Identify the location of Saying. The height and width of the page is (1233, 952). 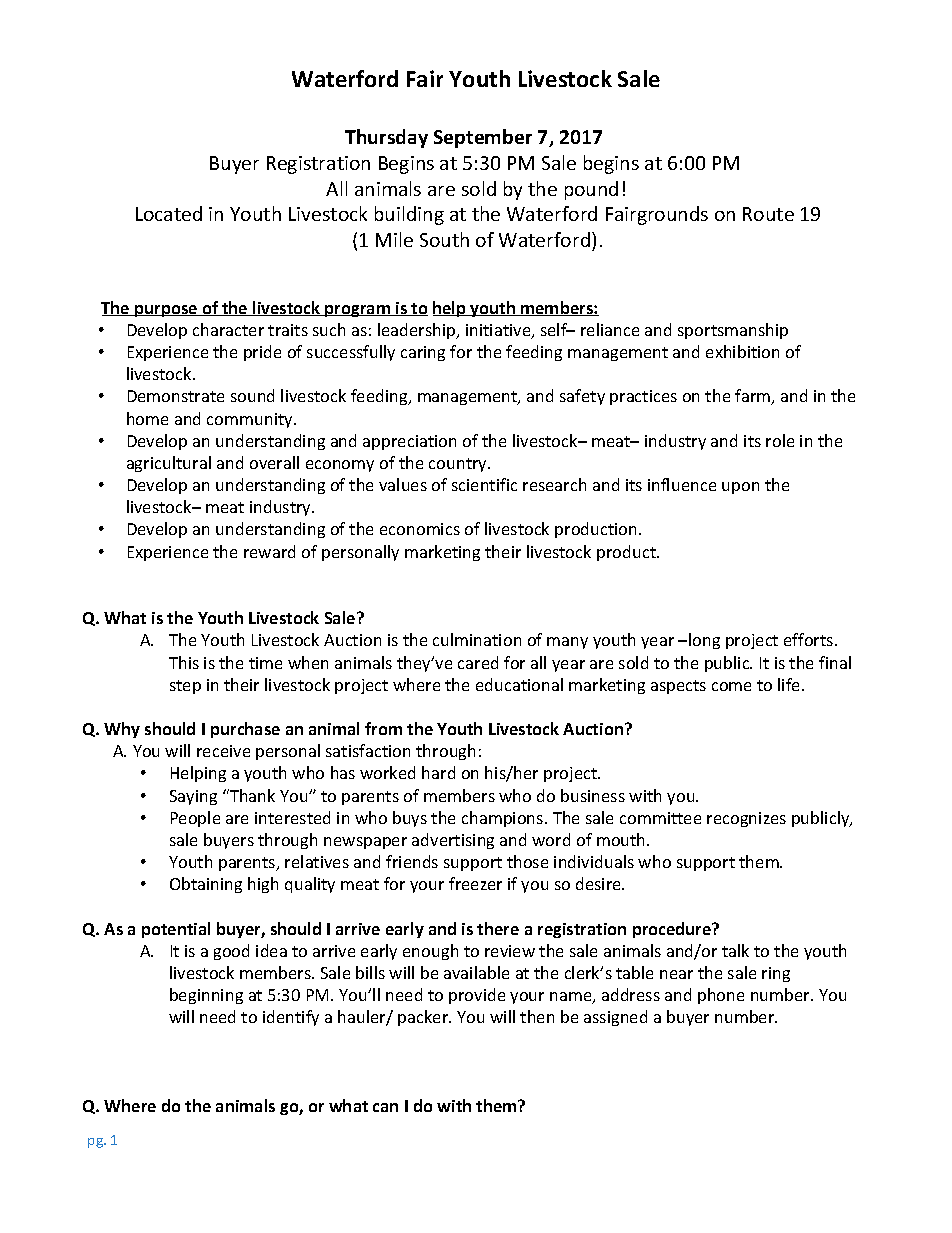
(193, 797).
